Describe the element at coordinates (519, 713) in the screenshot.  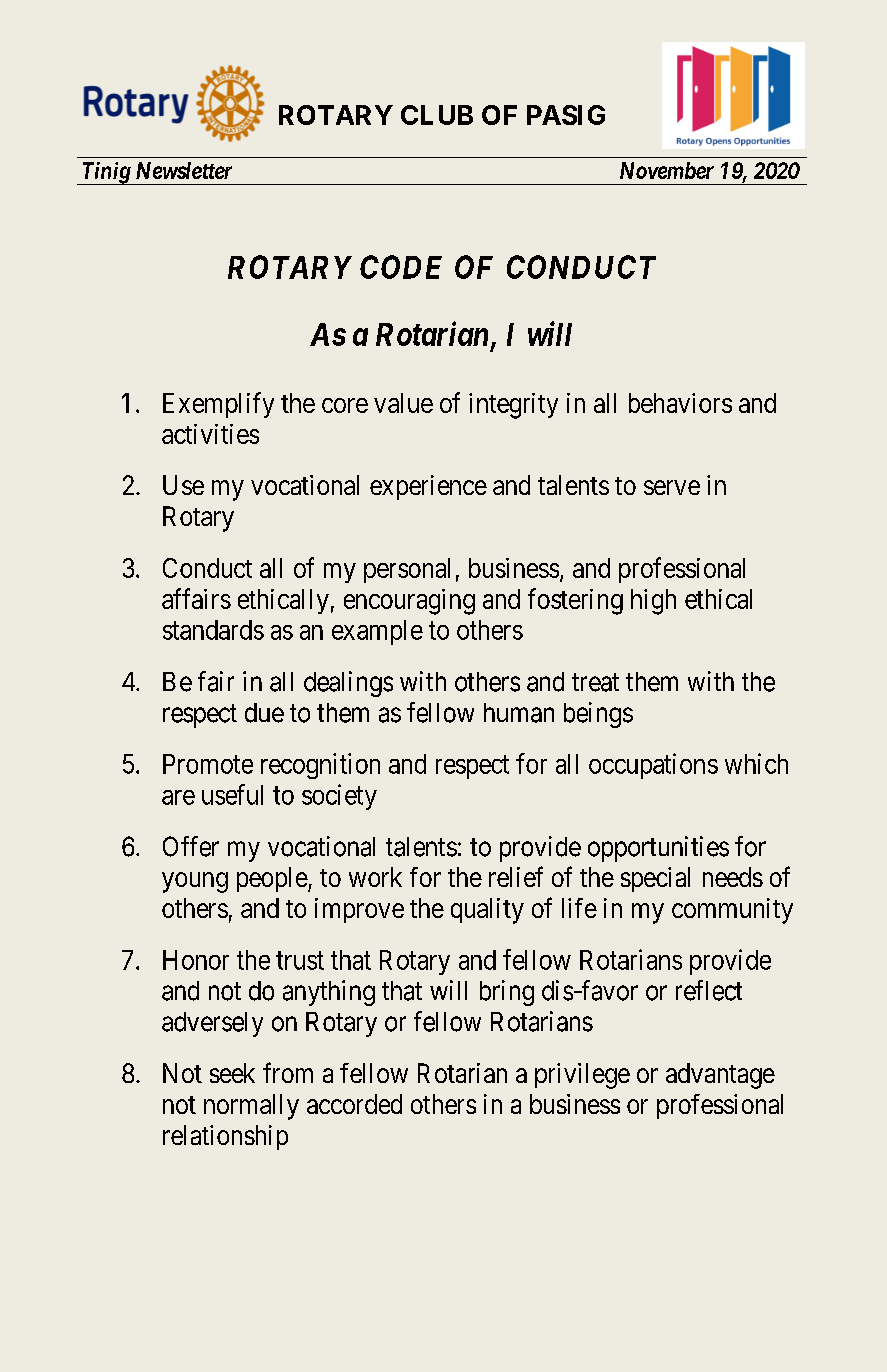
I see `human` at that location.
